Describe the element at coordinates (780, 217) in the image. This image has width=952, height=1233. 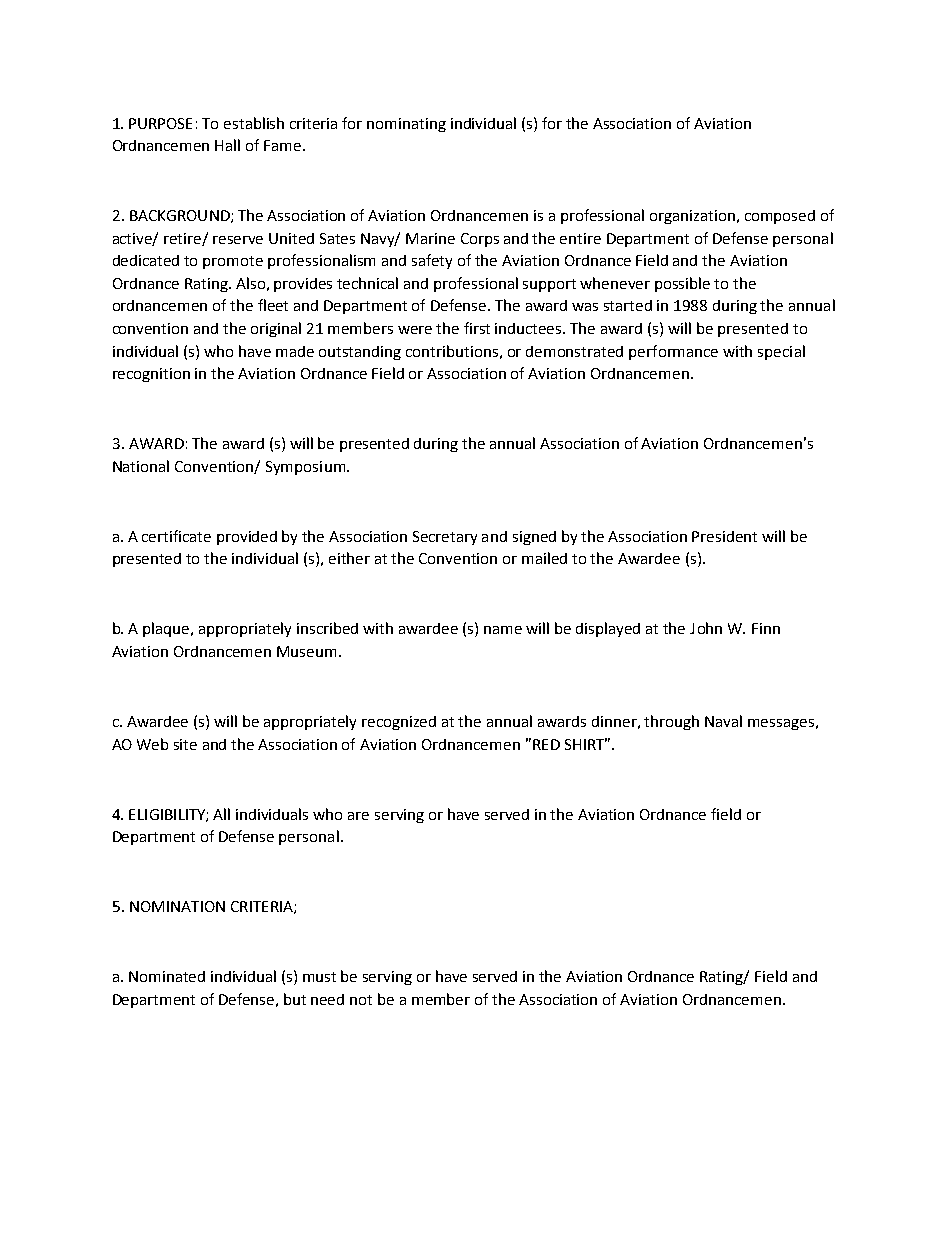
I see `composed` at that location.
